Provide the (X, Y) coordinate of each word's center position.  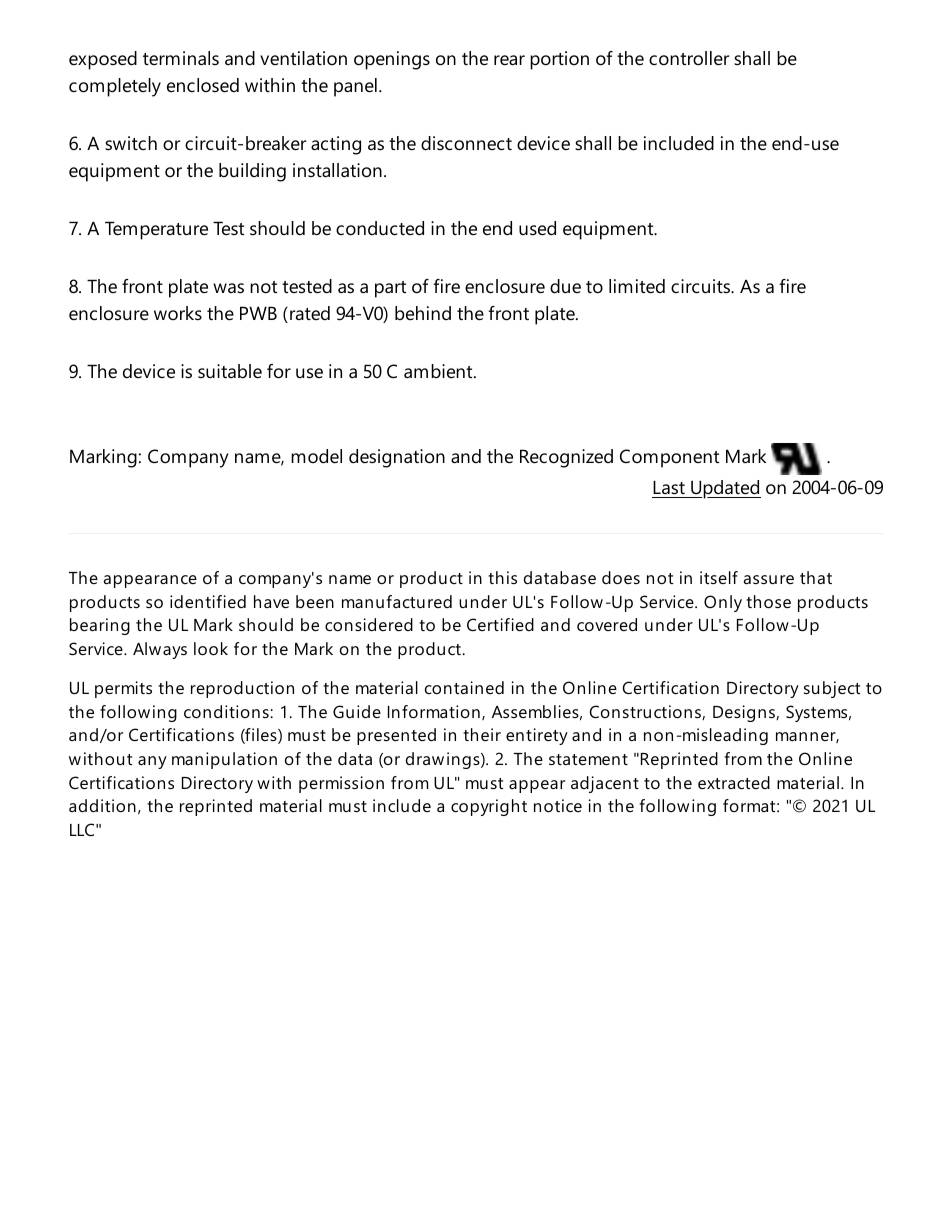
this (502, 577)
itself (719, 577)
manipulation (224, 760)
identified (208, 601)
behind (423, 313)
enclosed (203, 85)
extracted (734, 782)
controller (689, 58)
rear (509, 60)
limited (637, 286)
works (178, 313)
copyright (489, 807)
